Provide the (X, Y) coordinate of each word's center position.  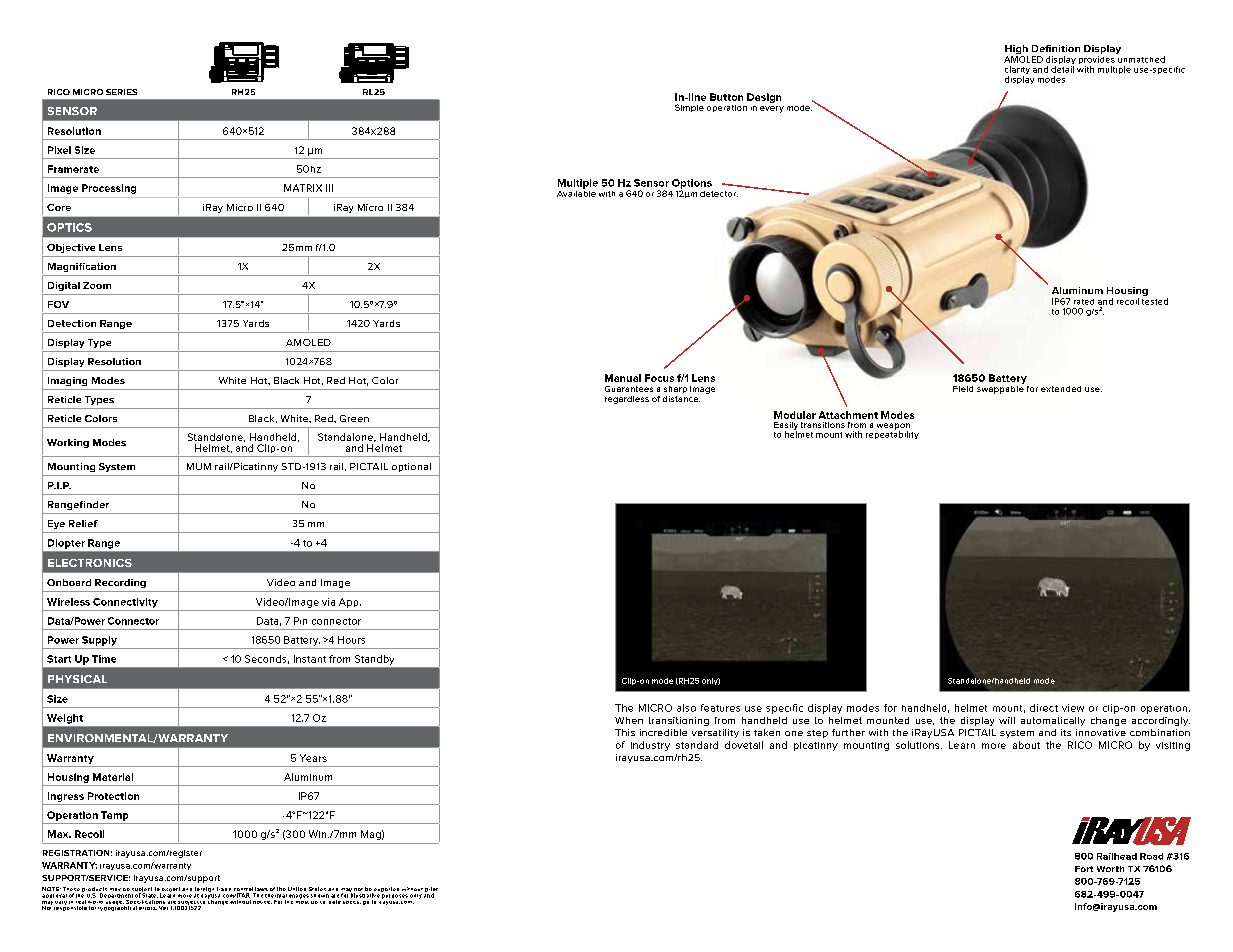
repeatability (892, 434)
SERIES (121, 92)
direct (1044, 708)
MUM (199, 466)
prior (431, 891)
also (686, 708)
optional (411, 467)
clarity (1017, 71)
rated (1084, 302)
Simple (689, 108)
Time (104, 659)
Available (576, 192)
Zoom (97, 285)
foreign (205, 891)
